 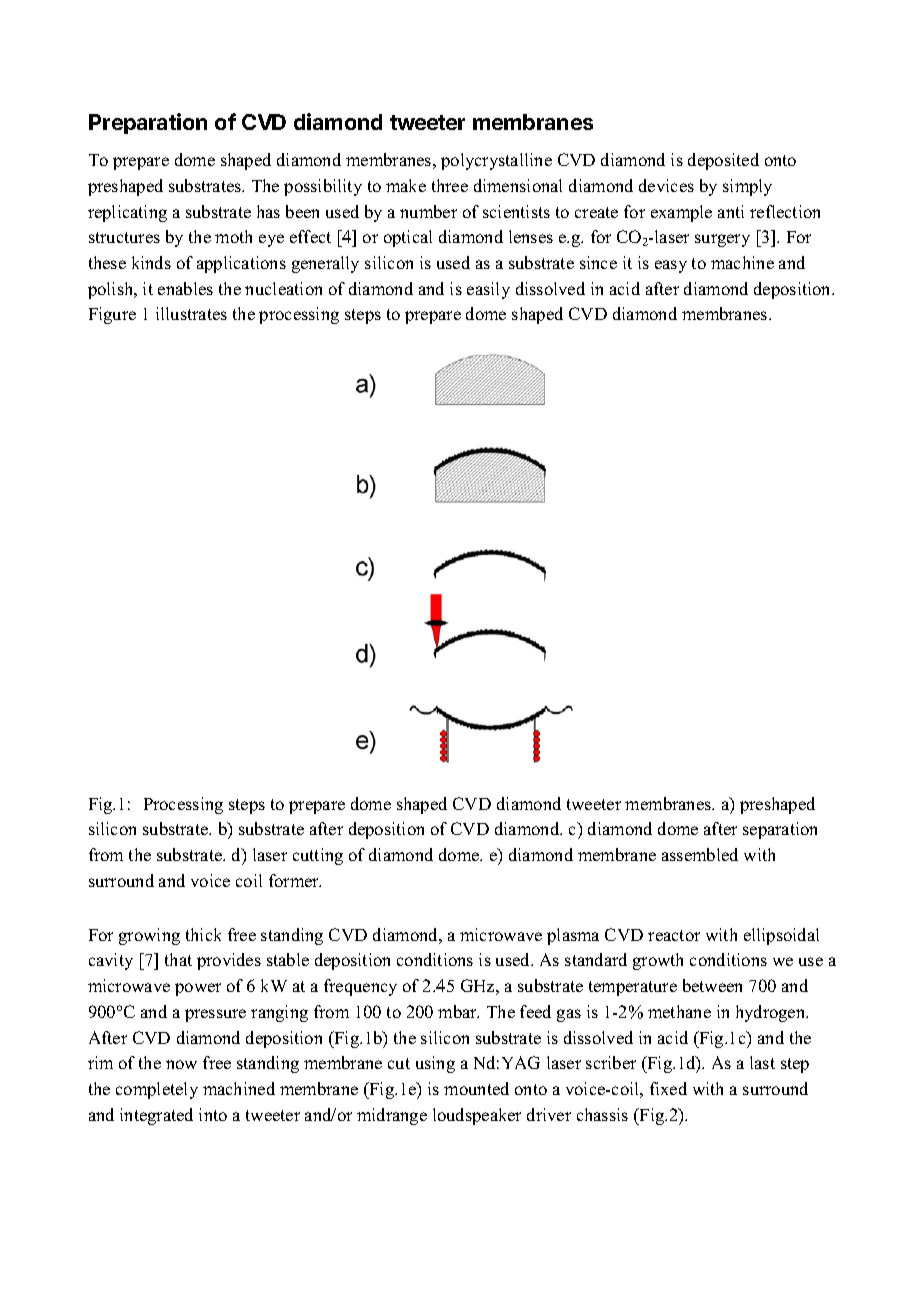 What do you see at coordinates (295, 880) in the document?
I see `former` at bounding box center [295, 880].
